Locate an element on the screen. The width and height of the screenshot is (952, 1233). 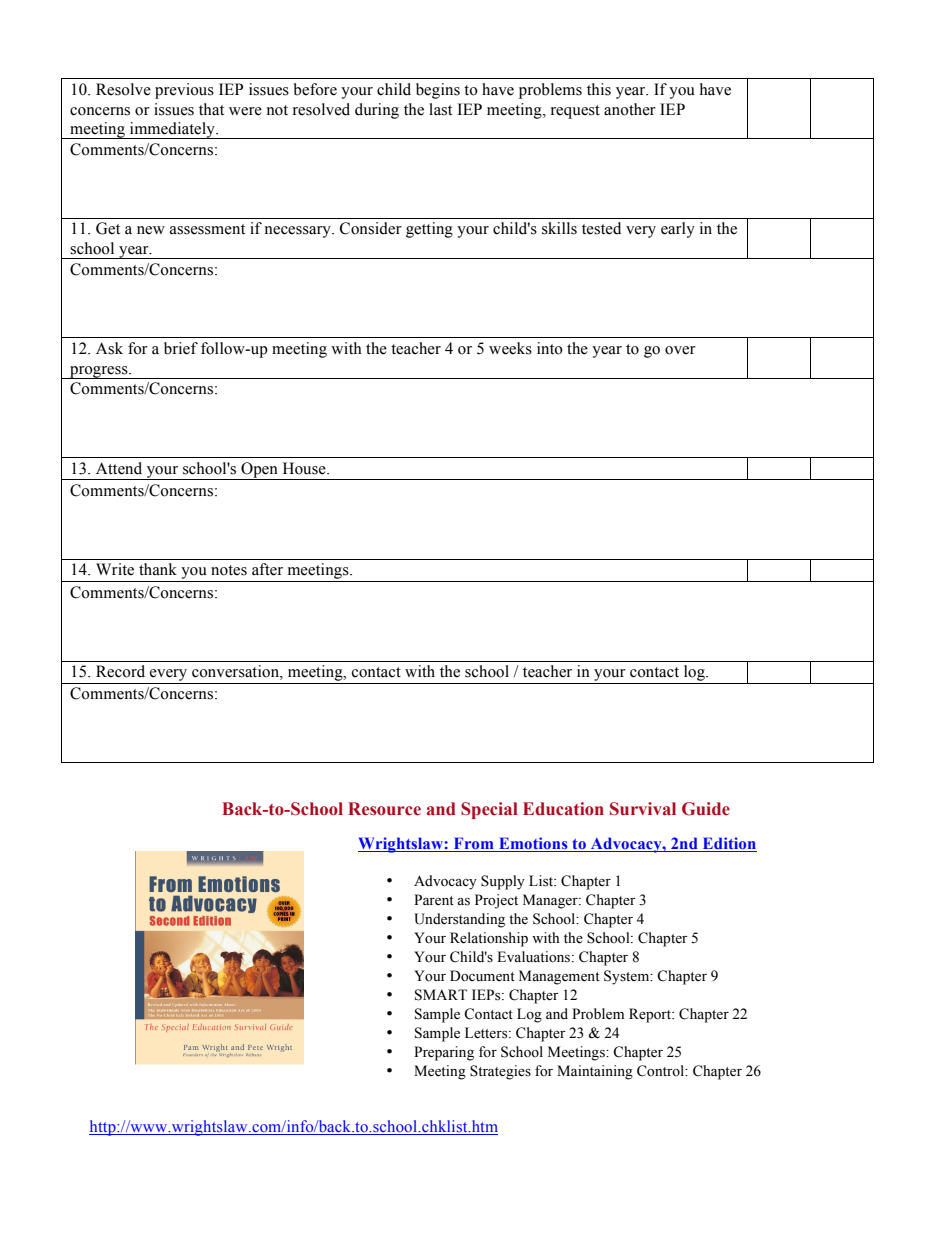
thank is located at coordinates (158, 569).
